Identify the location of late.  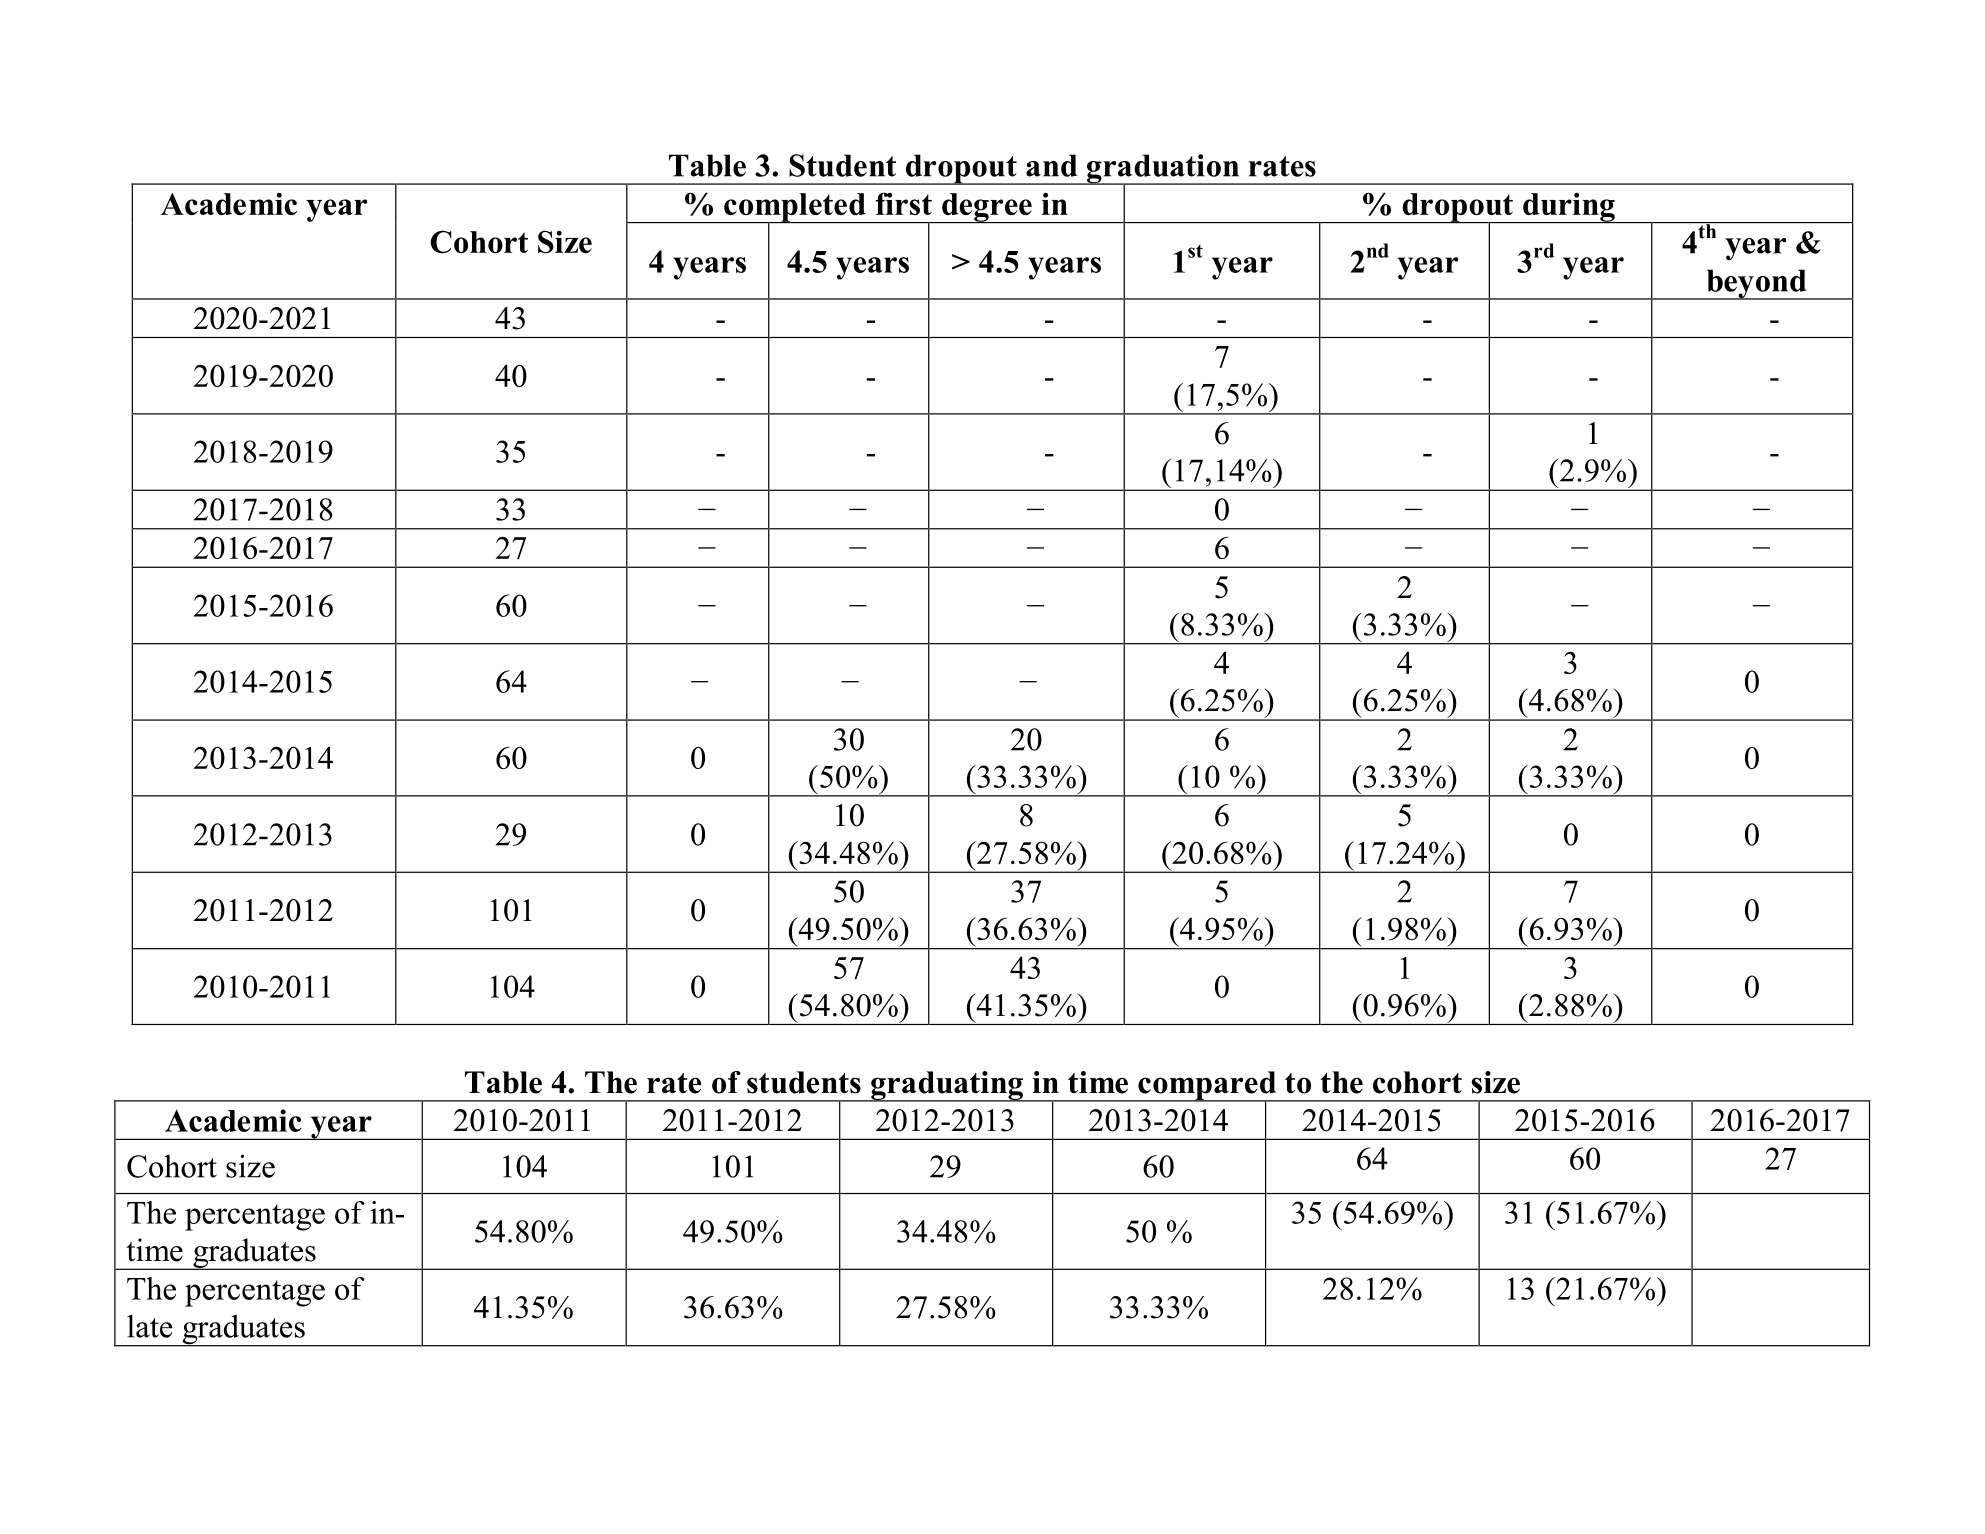
(150, 1326).
